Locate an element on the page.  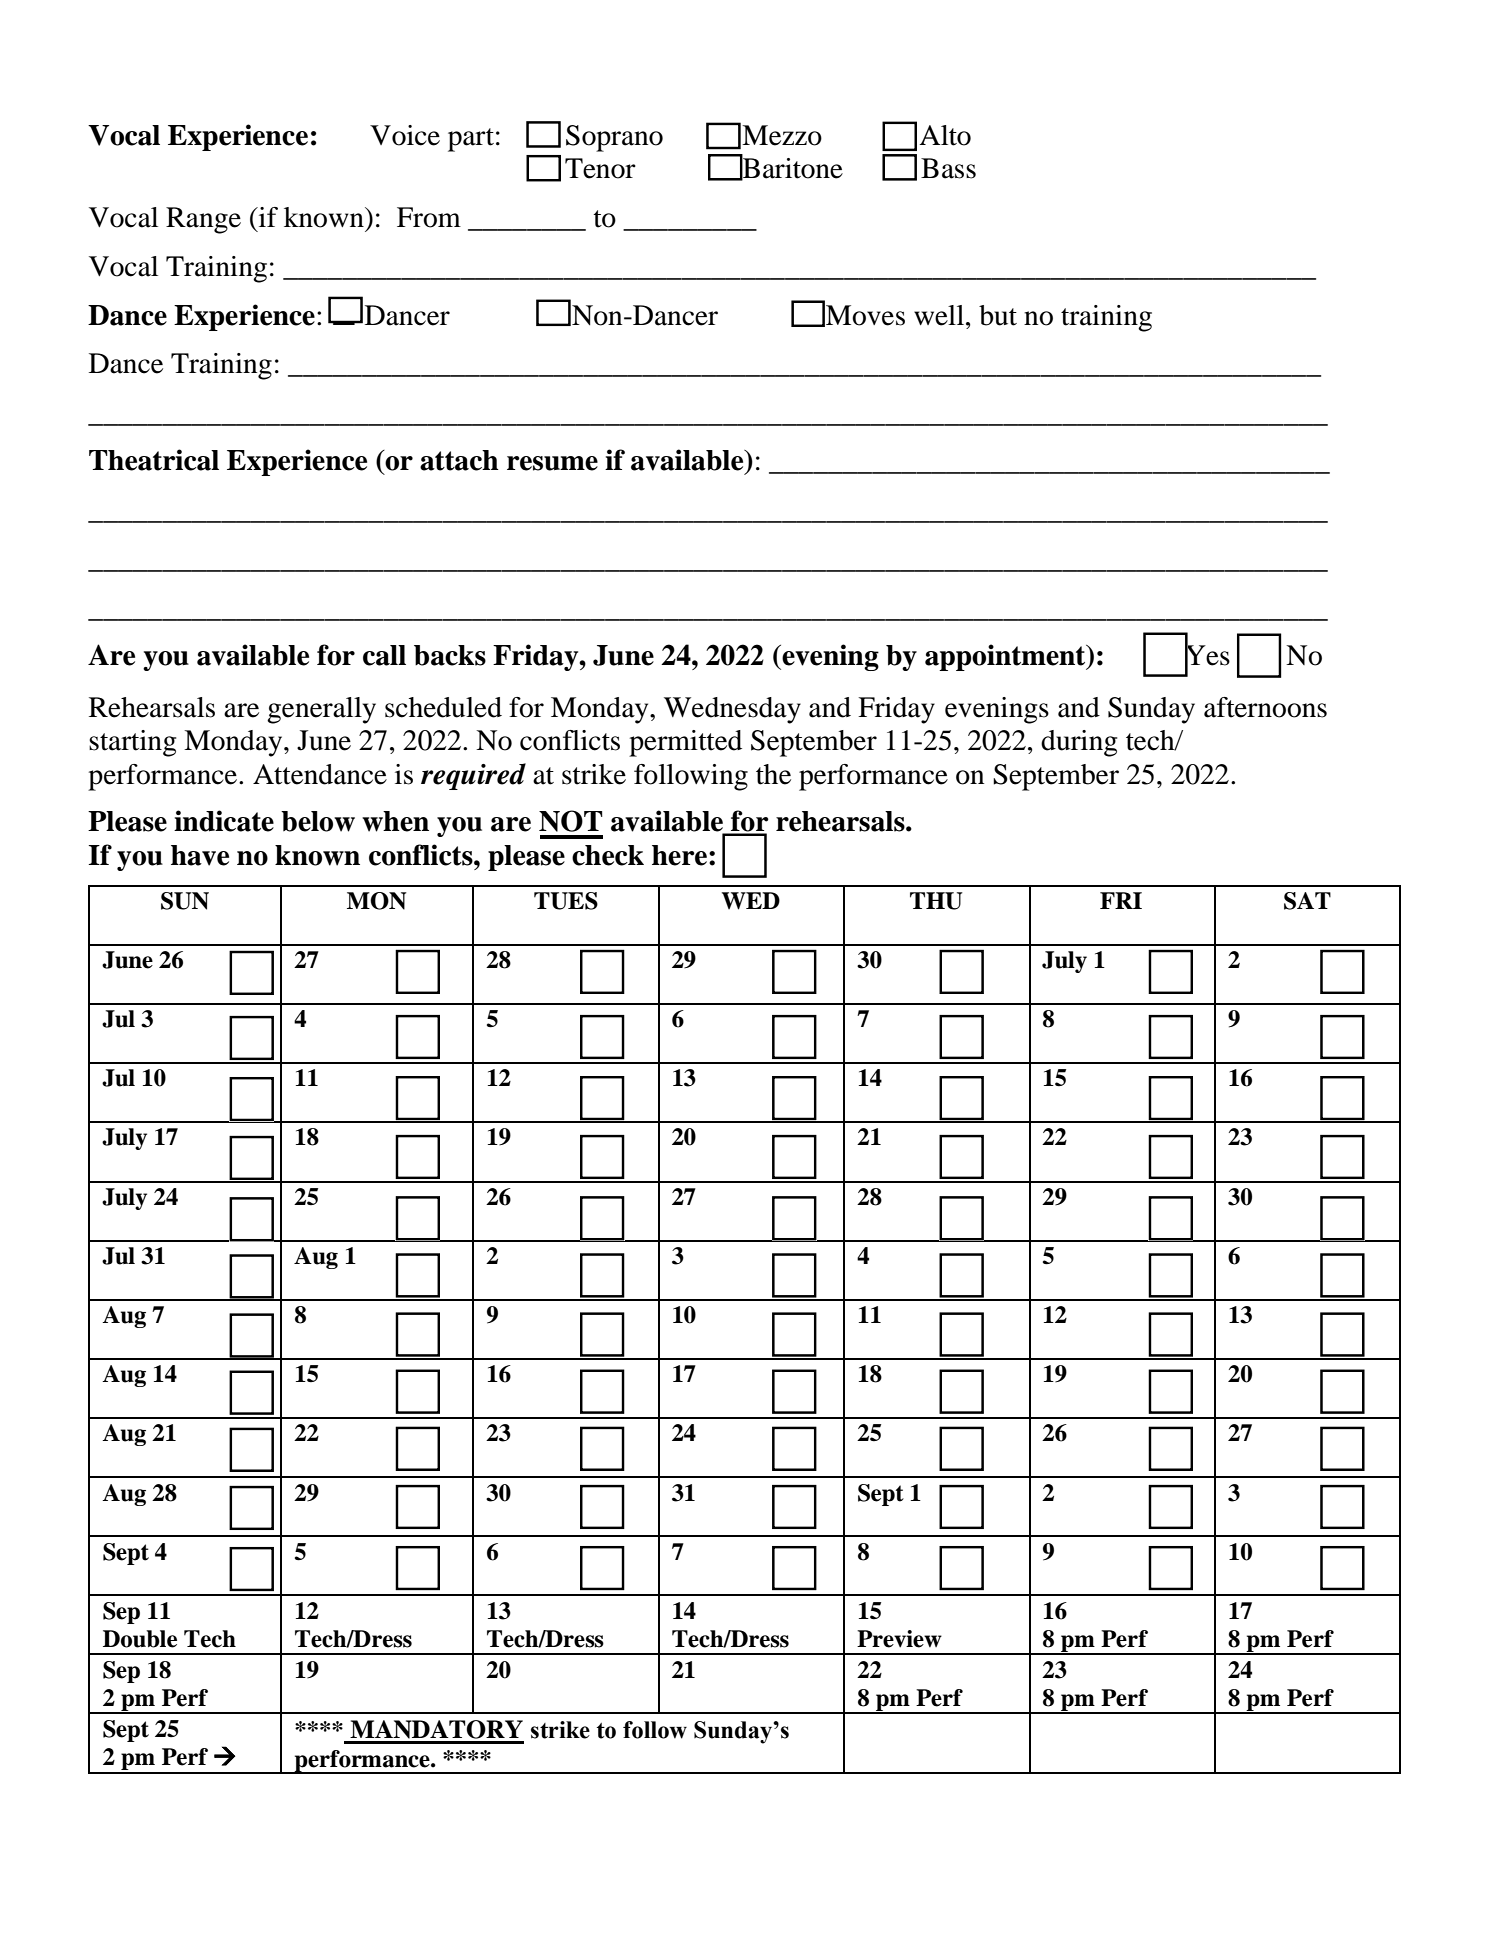
Yes is located at coordinates (1207, 655).
